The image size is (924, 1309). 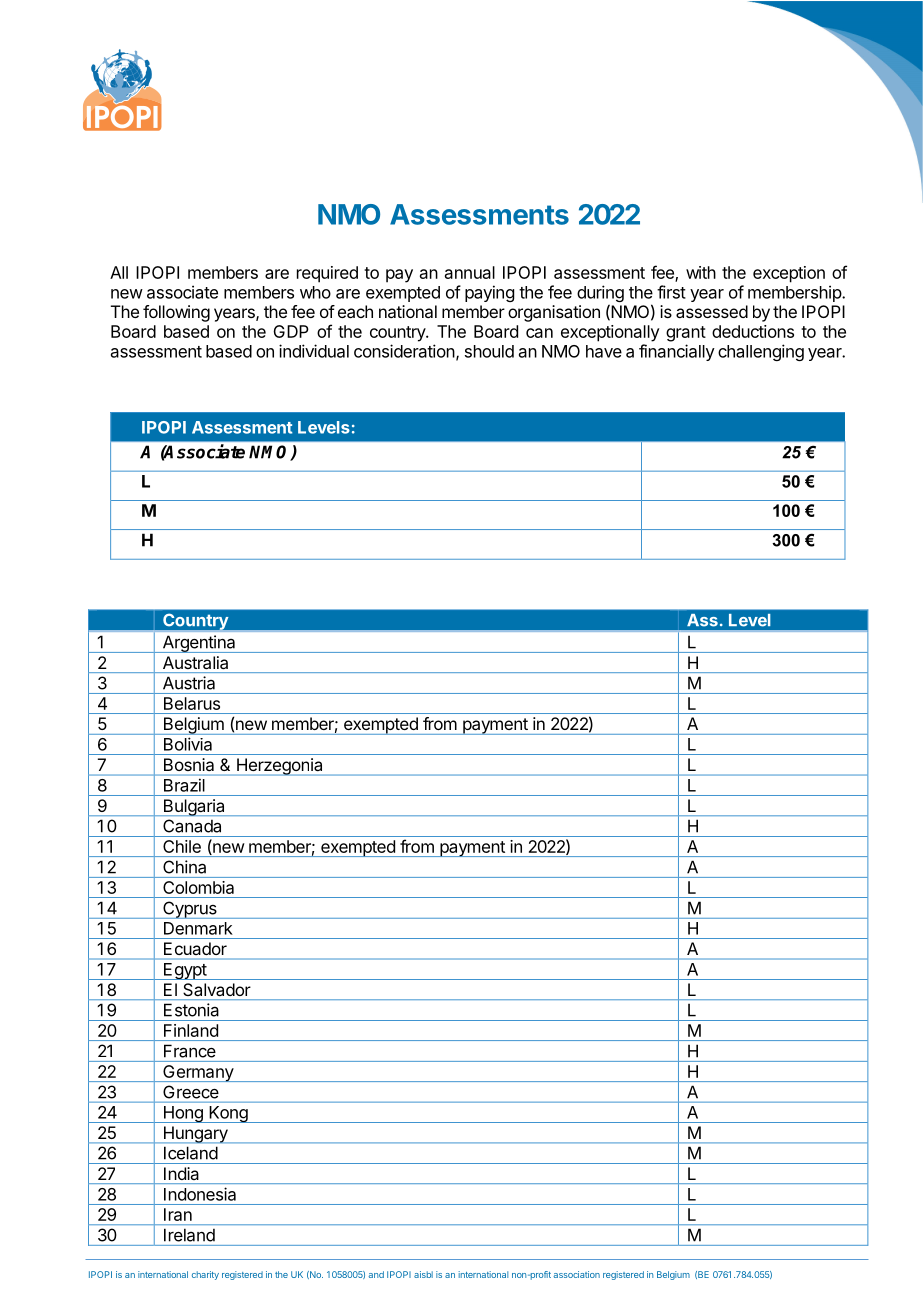 What do you see at coordinates (677, 352) in the screenshot?
I see `financially` at bounding box center [677, 352].
